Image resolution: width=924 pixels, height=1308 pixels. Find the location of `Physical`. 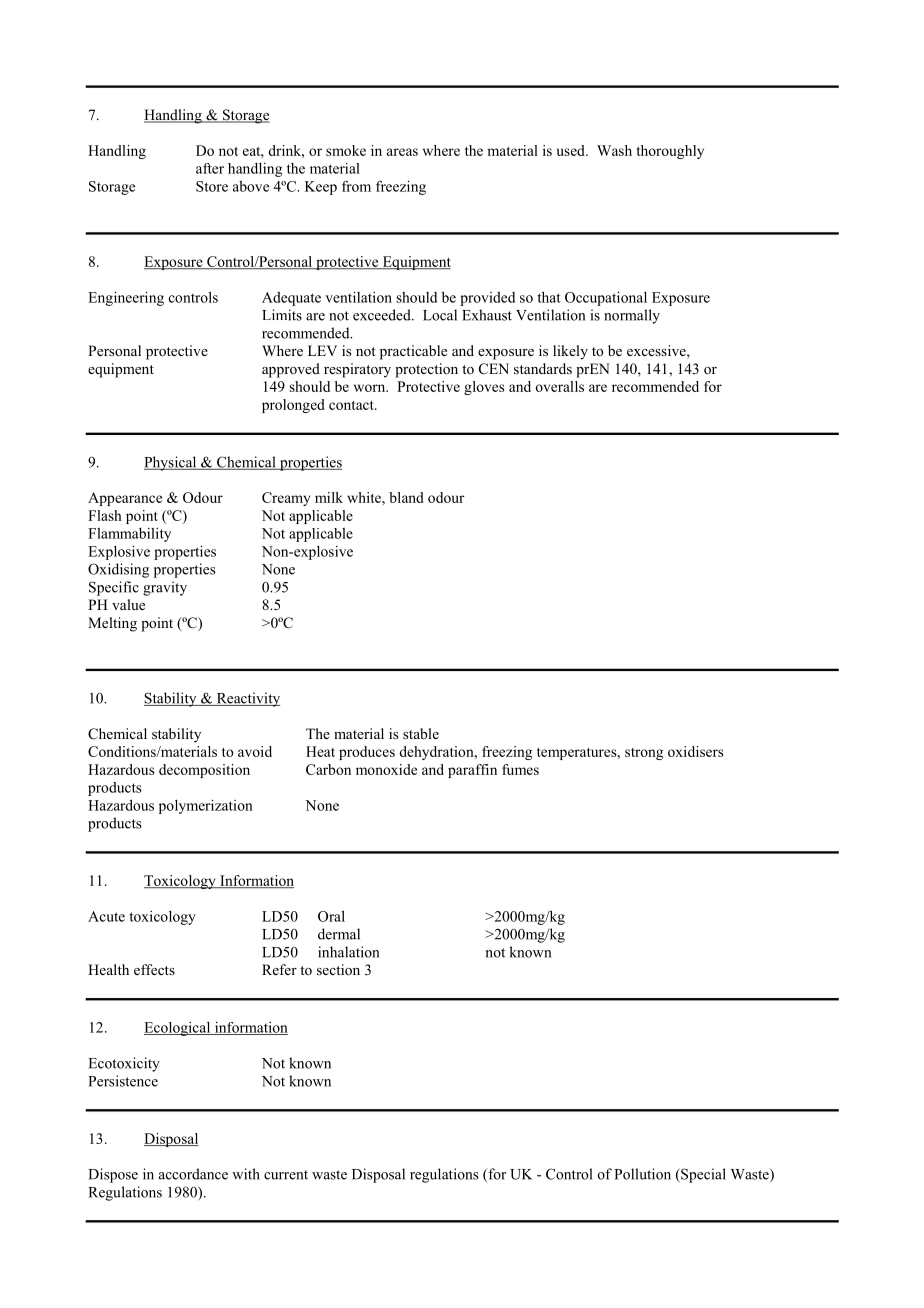

Physical is located at coordinates (171, 463).
